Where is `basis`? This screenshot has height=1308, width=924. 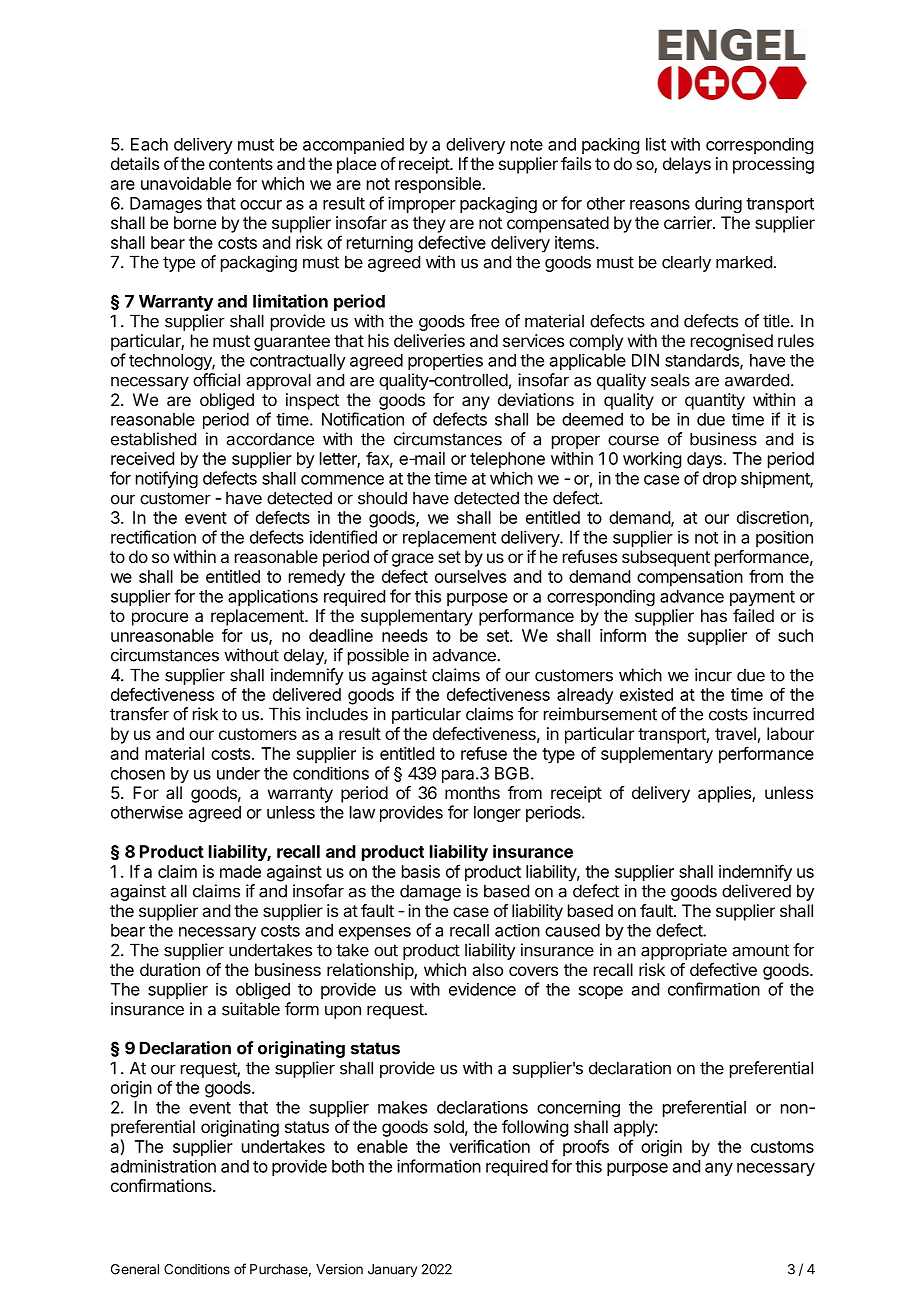 basis is located at coordinates (421, 871).
